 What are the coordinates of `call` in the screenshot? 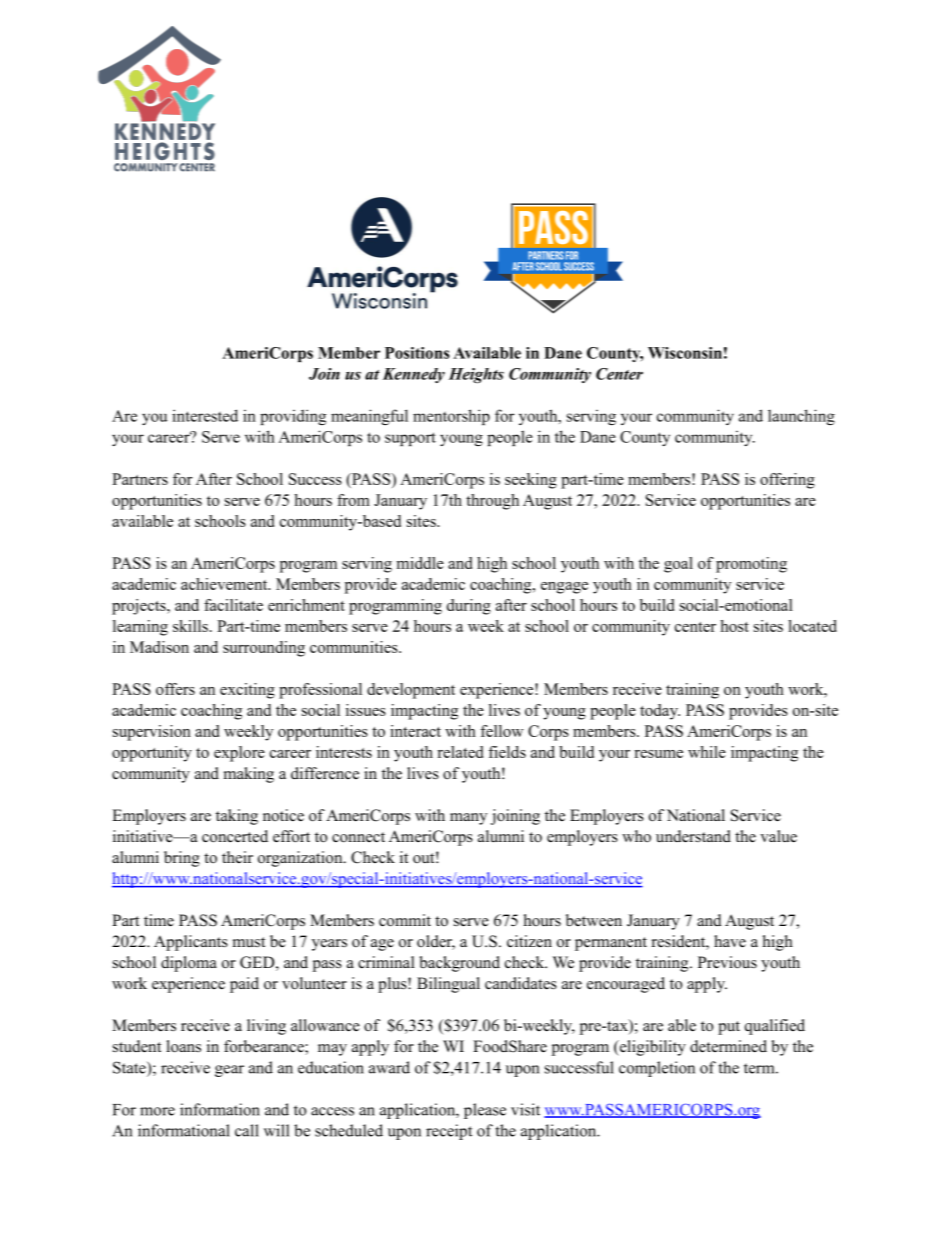 It's located at (247, 1130).
